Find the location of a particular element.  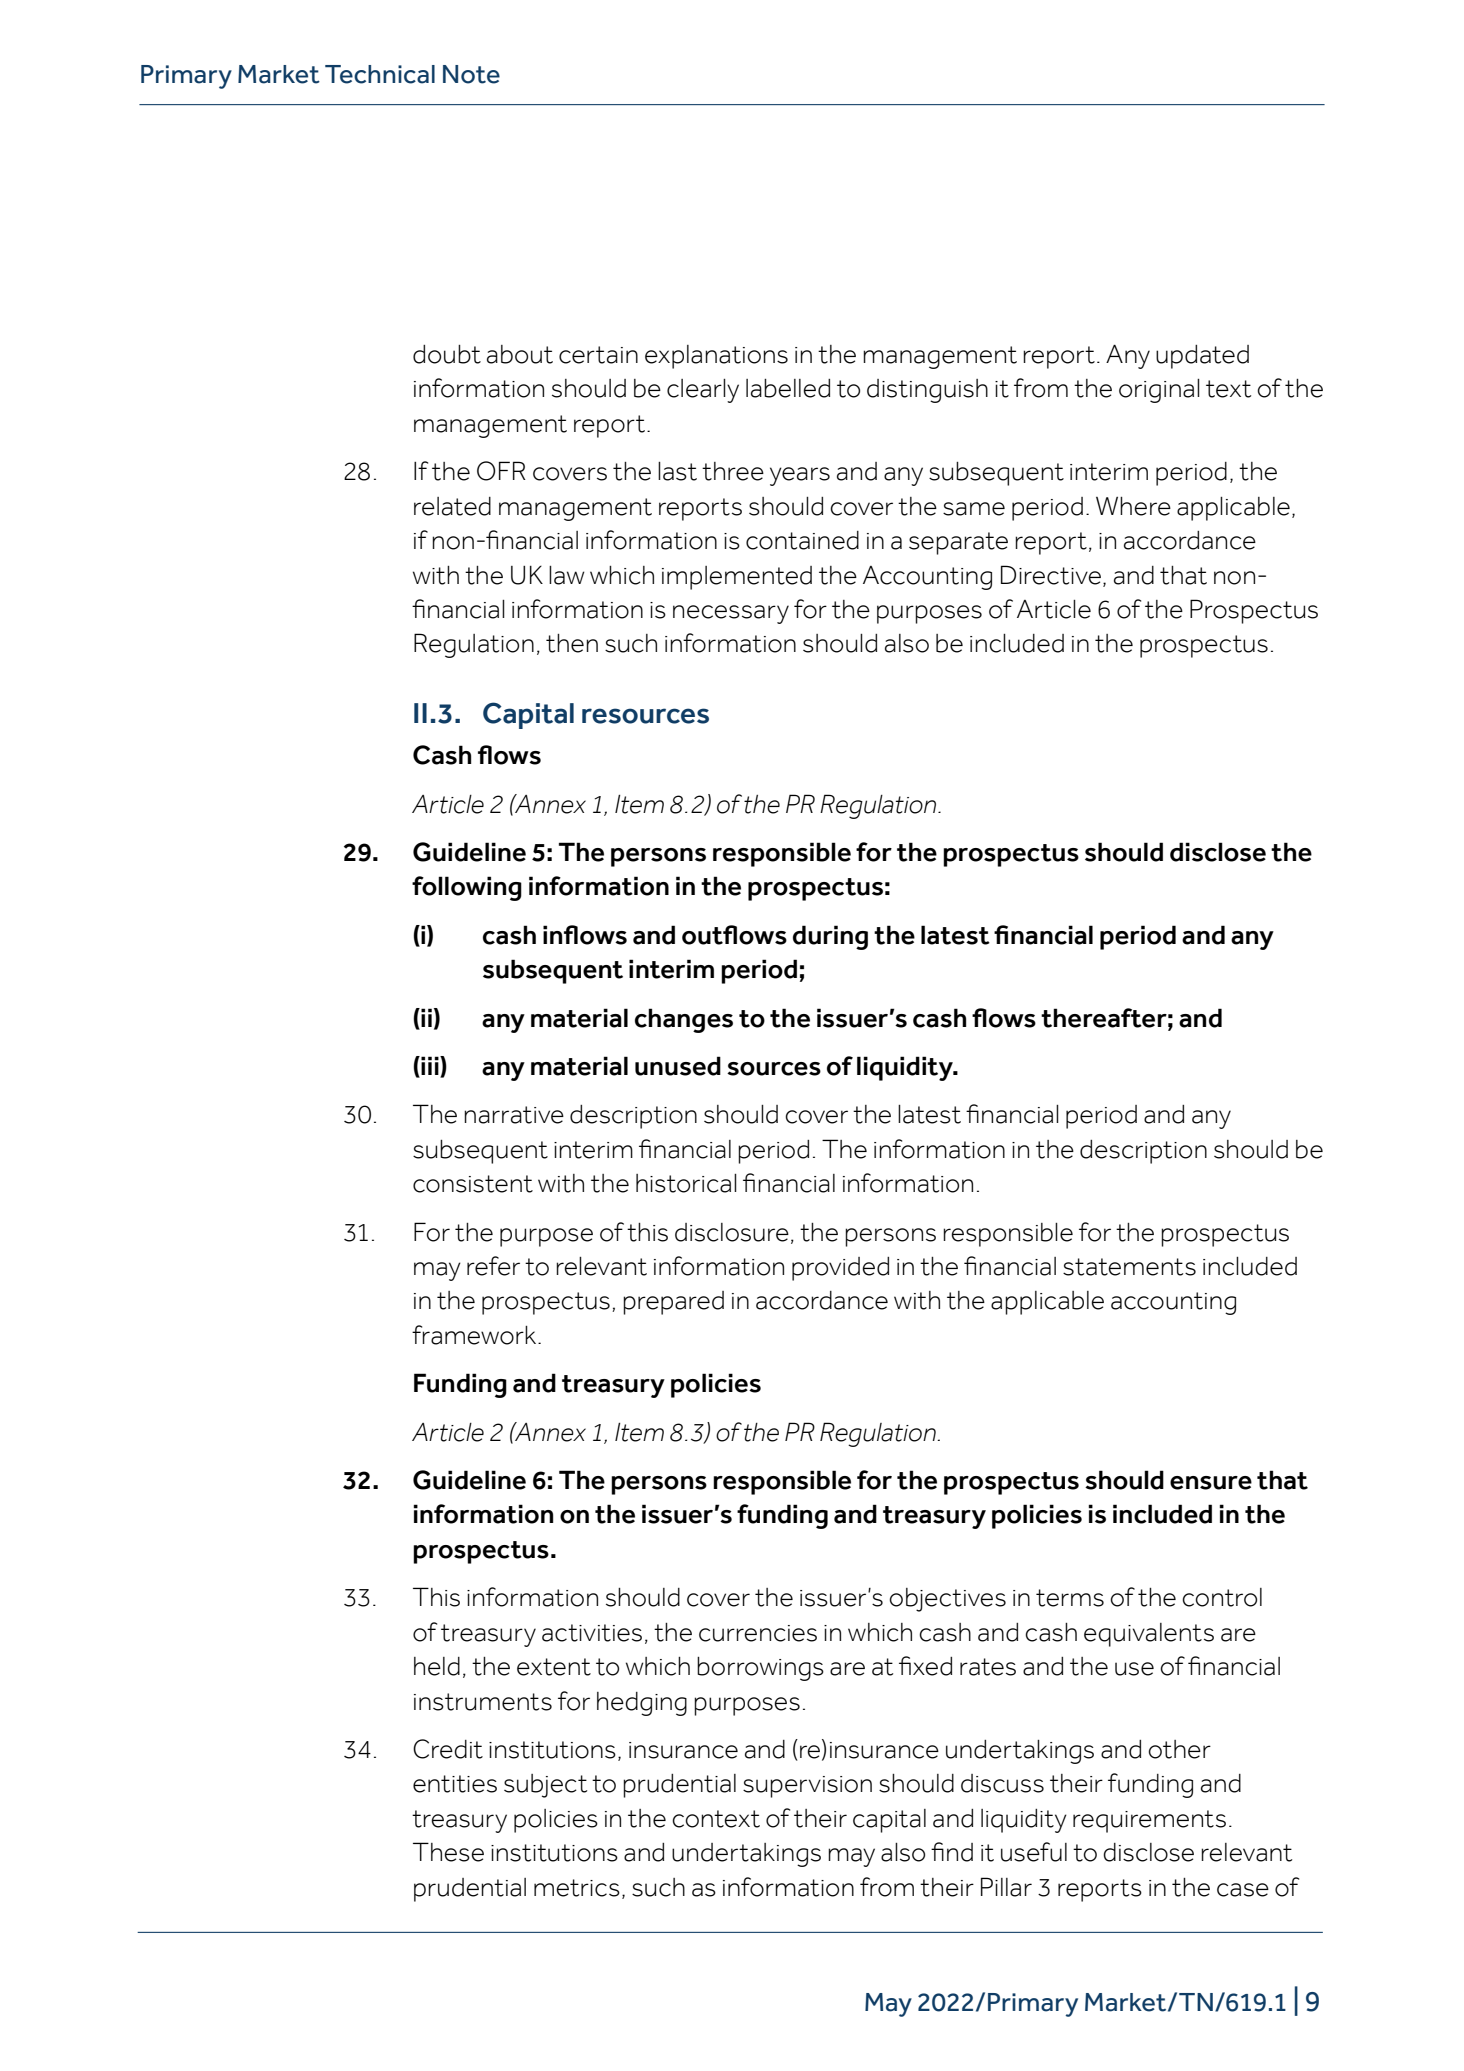

updated is located at coordinates (1202, 357).
